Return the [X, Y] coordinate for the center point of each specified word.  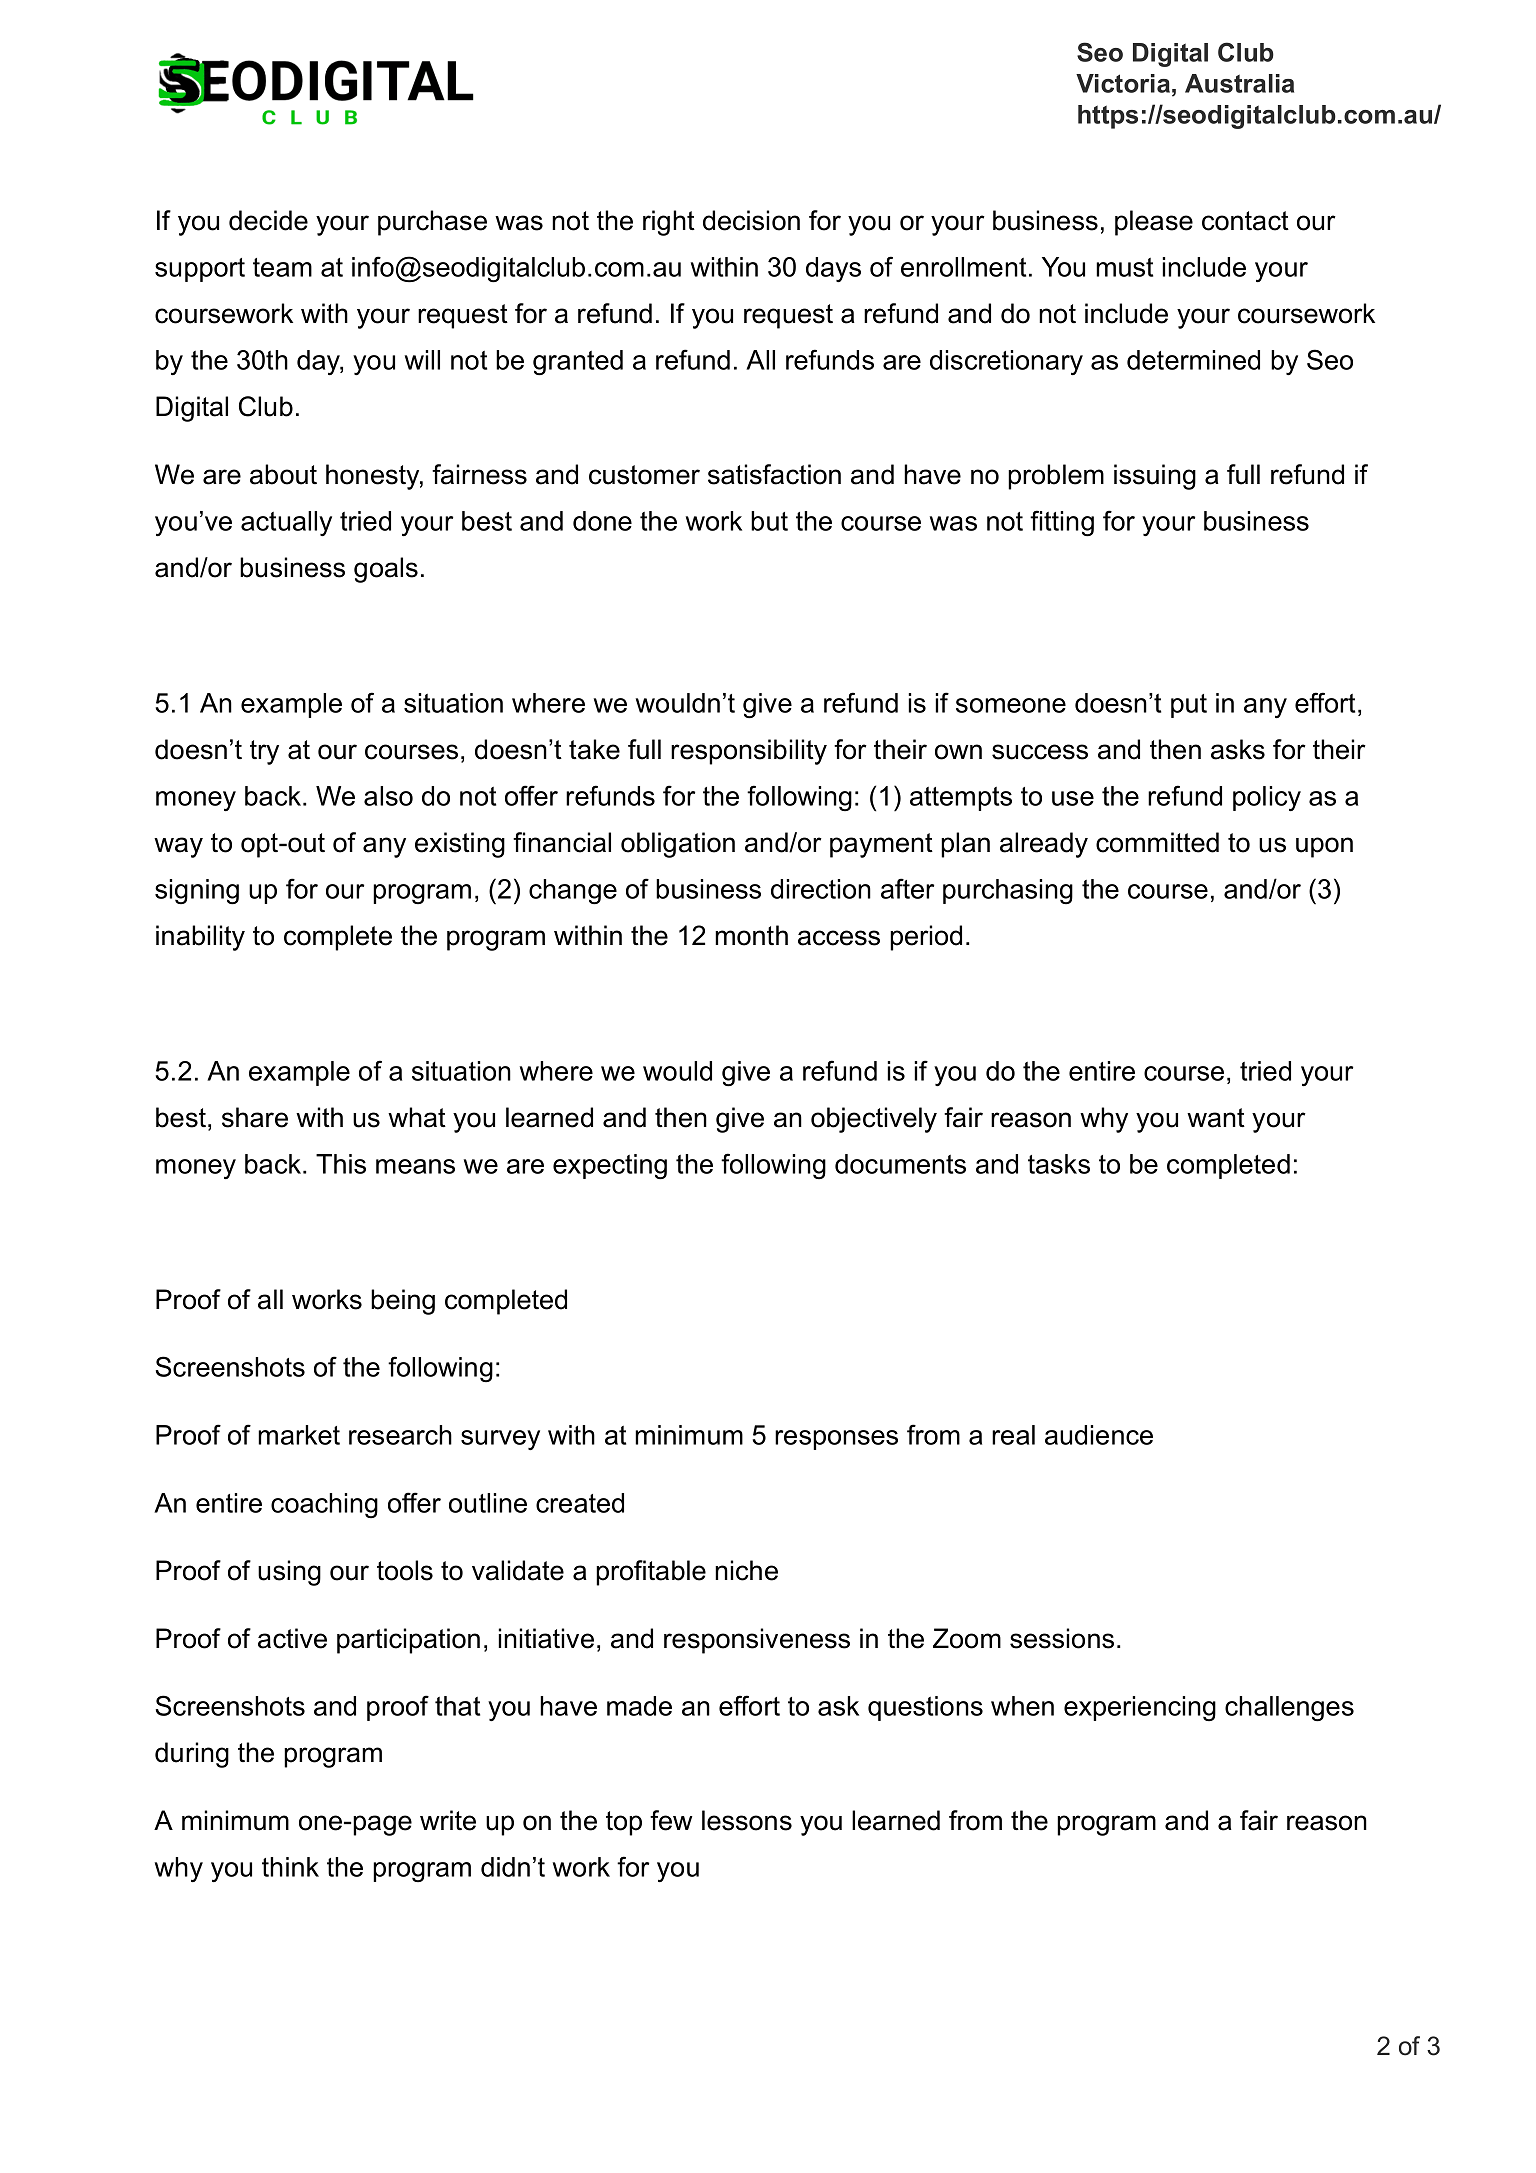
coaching [324, 1505]
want [1216, 1118]
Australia [1239, 83]
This [341, 1164]
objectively [874, 1120]
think [290, 1867]
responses [836, 1440]
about [283, 474]
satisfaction [774, 474]
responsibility [749, 752]
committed [1157, 842]
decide [268, 220]
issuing [1155, 477]
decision [751, 220]
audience [1099, 1435]
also [388, 796]
